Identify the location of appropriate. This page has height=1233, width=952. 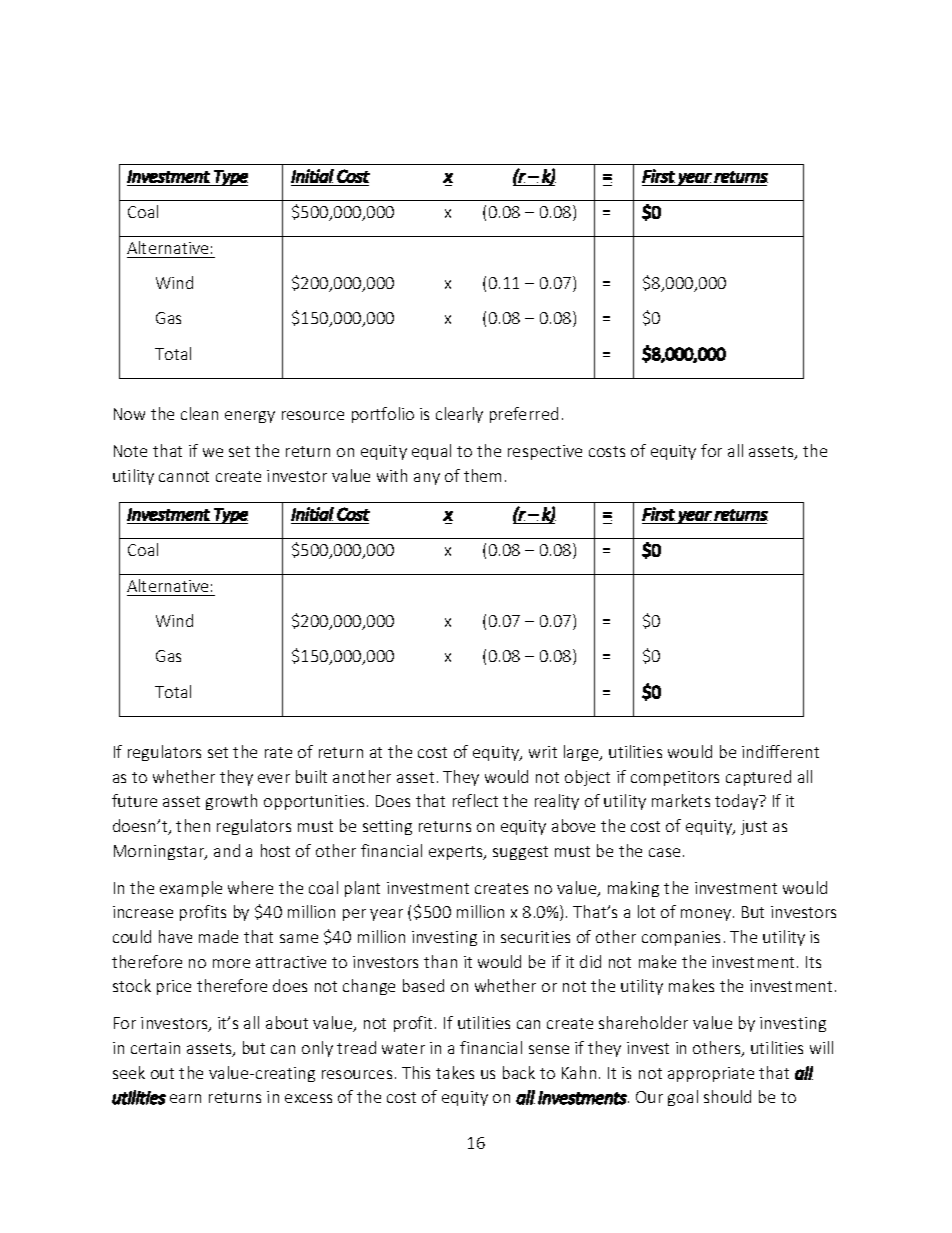
(711, 1074).
